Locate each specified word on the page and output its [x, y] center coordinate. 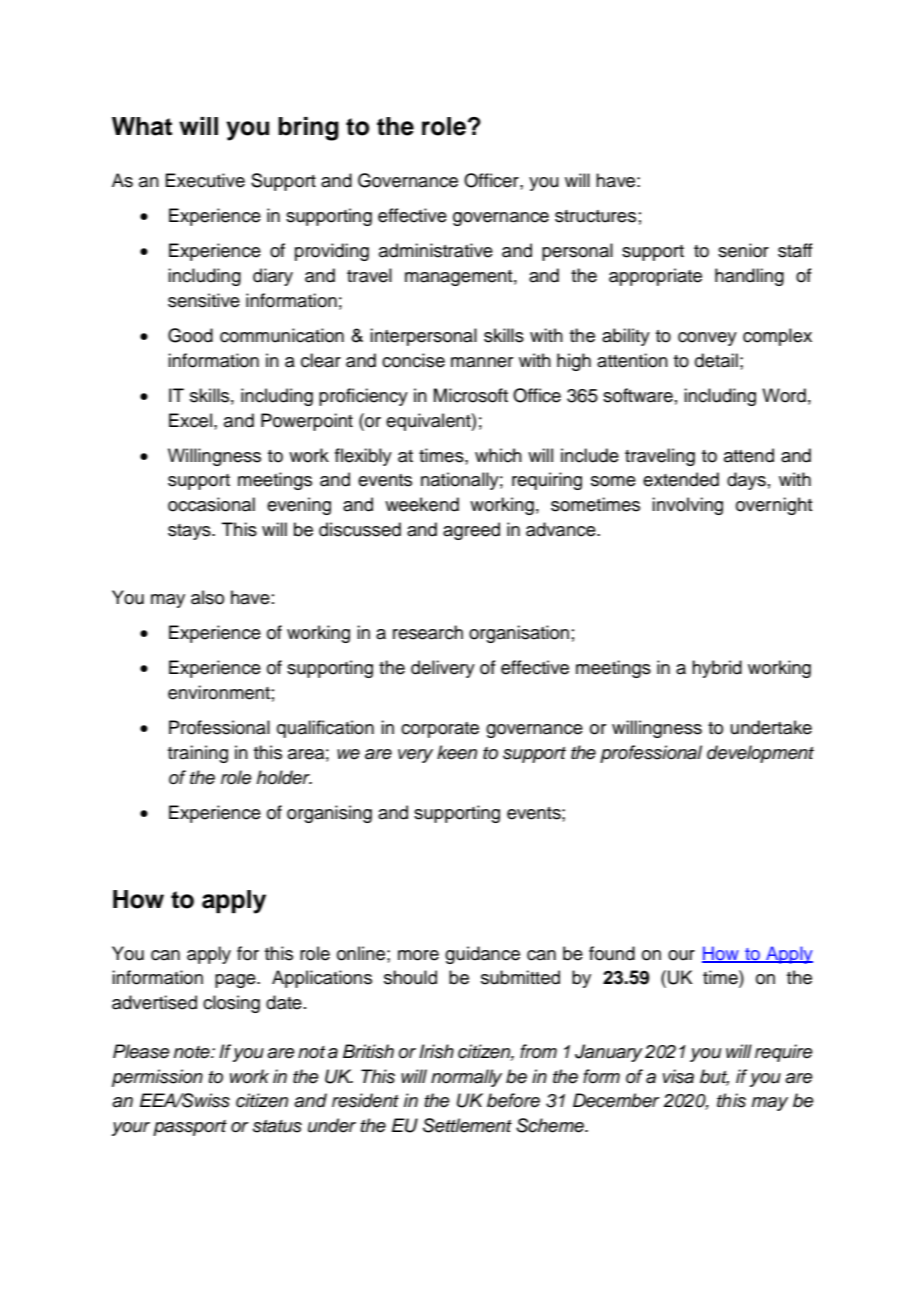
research [428, 632]
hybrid [717, 669]
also [207, 597]
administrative [436, 250]
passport [190, 1128]
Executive [205, 180]
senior [743, 250]
